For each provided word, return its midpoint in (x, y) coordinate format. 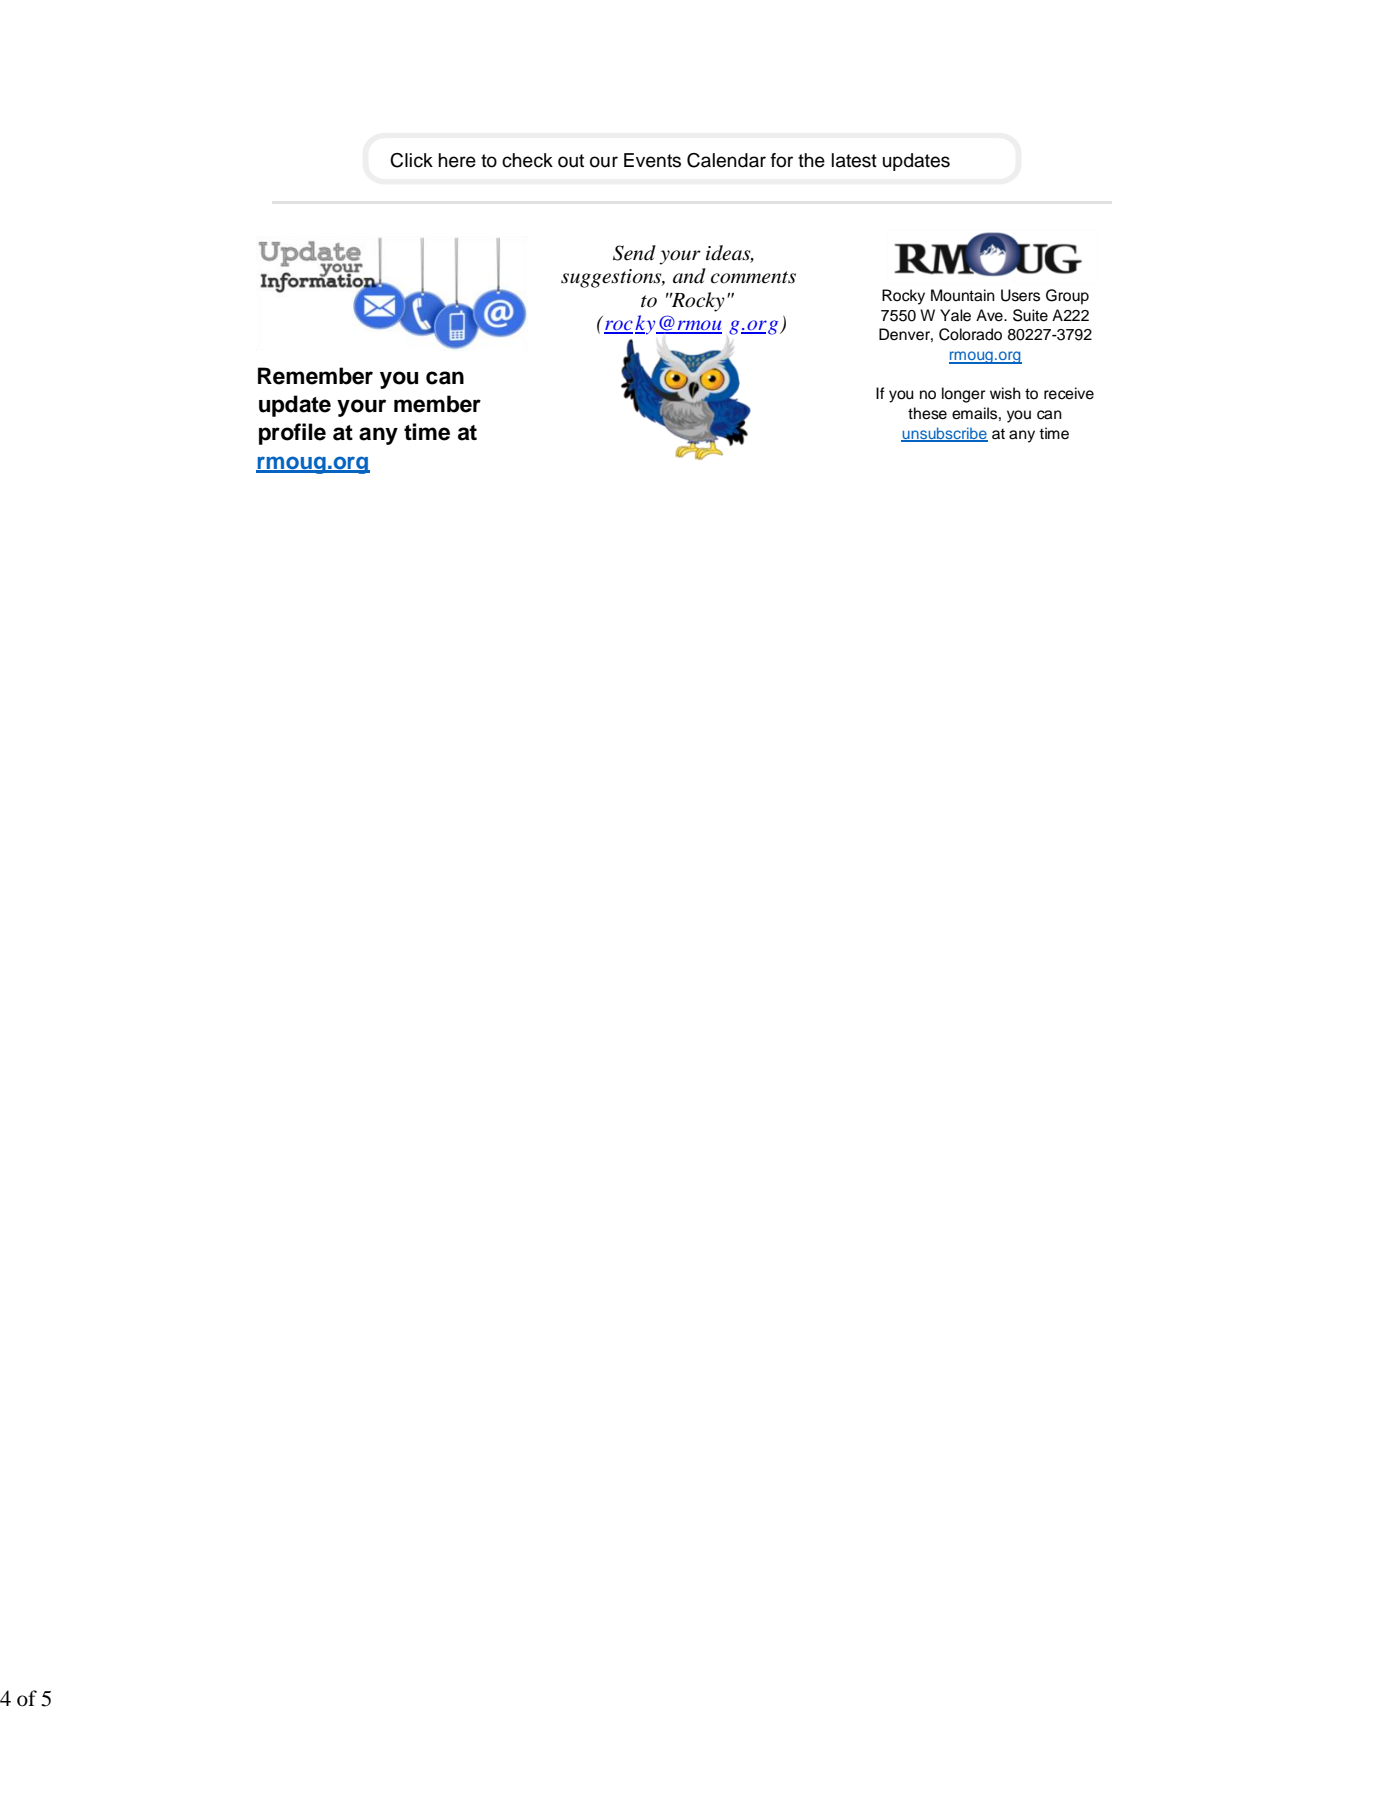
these (927, 413)
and (689, 276)
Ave (990, 315)
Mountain (963, 295)
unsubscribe (944, 434)
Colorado (970, 334)
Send (634, 253)
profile (292, 434)
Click (411, 160)
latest (854, 160)
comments (753, 277)
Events (652, 160)
